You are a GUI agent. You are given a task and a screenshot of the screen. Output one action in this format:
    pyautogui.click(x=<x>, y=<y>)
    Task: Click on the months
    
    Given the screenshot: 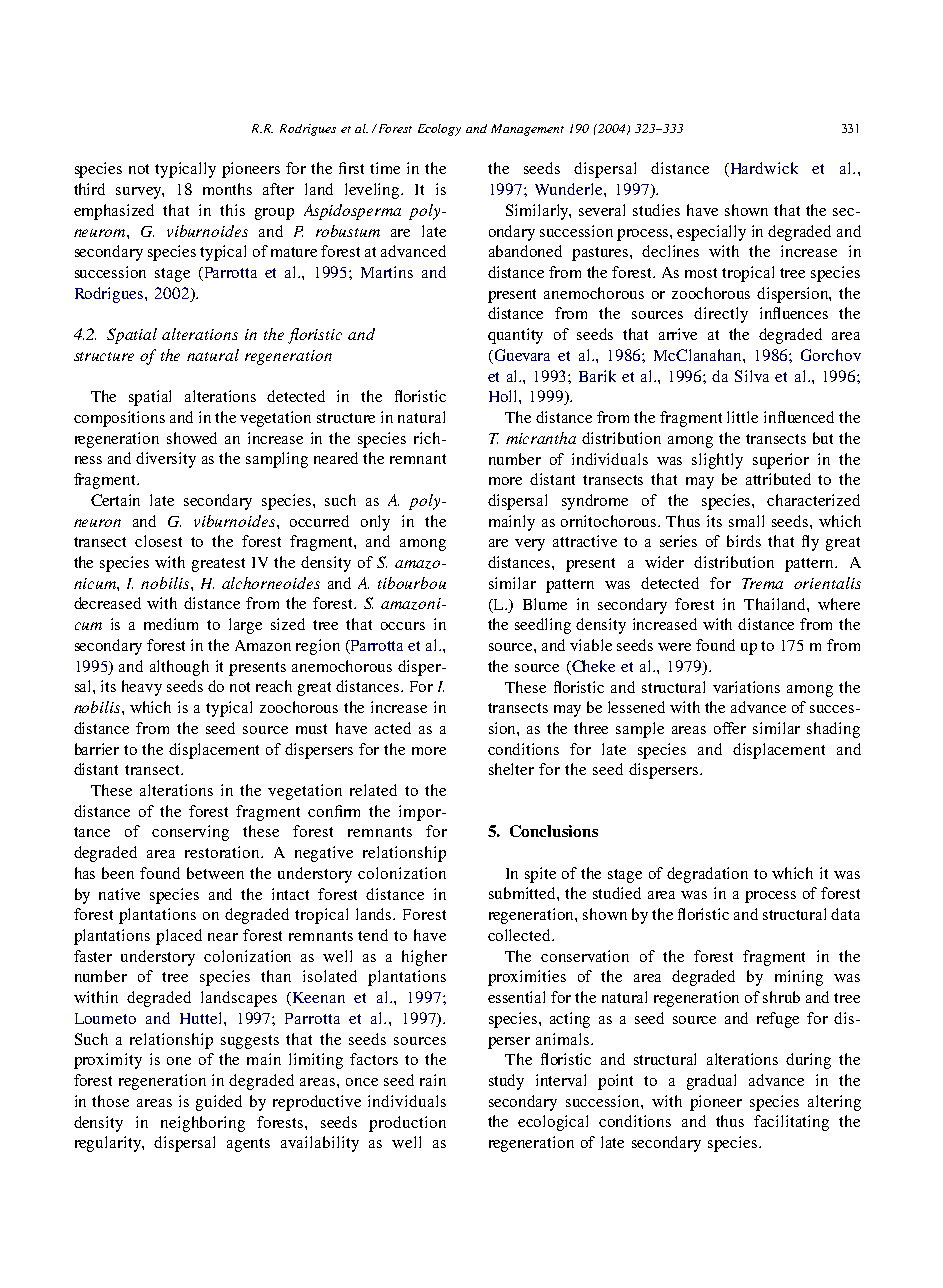 What is the action you would take?
    pyautogui.click(x=227, y=189)
